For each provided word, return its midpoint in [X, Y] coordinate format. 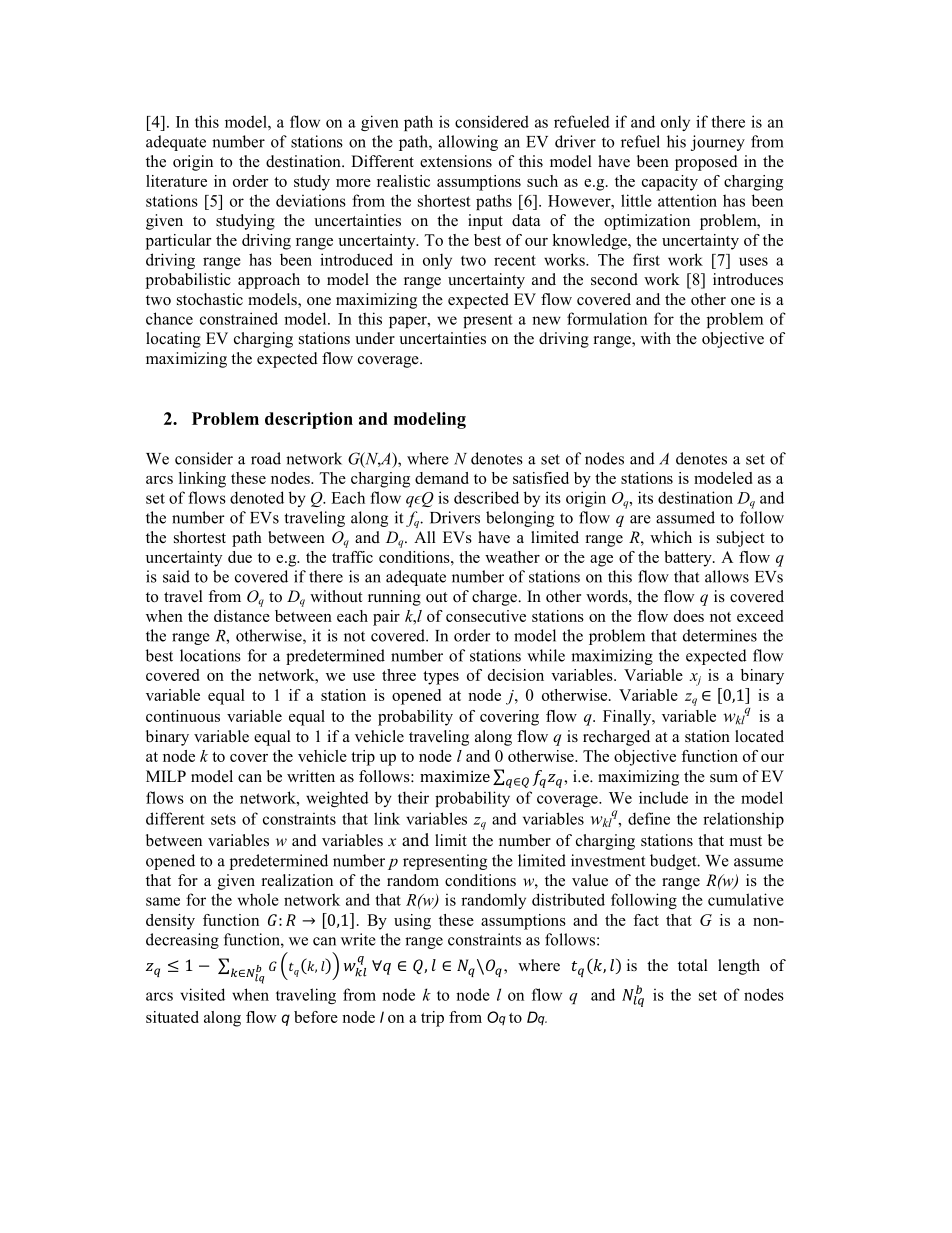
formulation [607, 318]
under [375, 338]
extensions [456, 161]
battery [689, 559]
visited [202, 994]
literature [176, 181]
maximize [455, 776]
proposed [706, 163]
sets [223, 819]
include [663, 797]
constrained [239, 318]
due [240, 557]
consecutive [486, 616]
